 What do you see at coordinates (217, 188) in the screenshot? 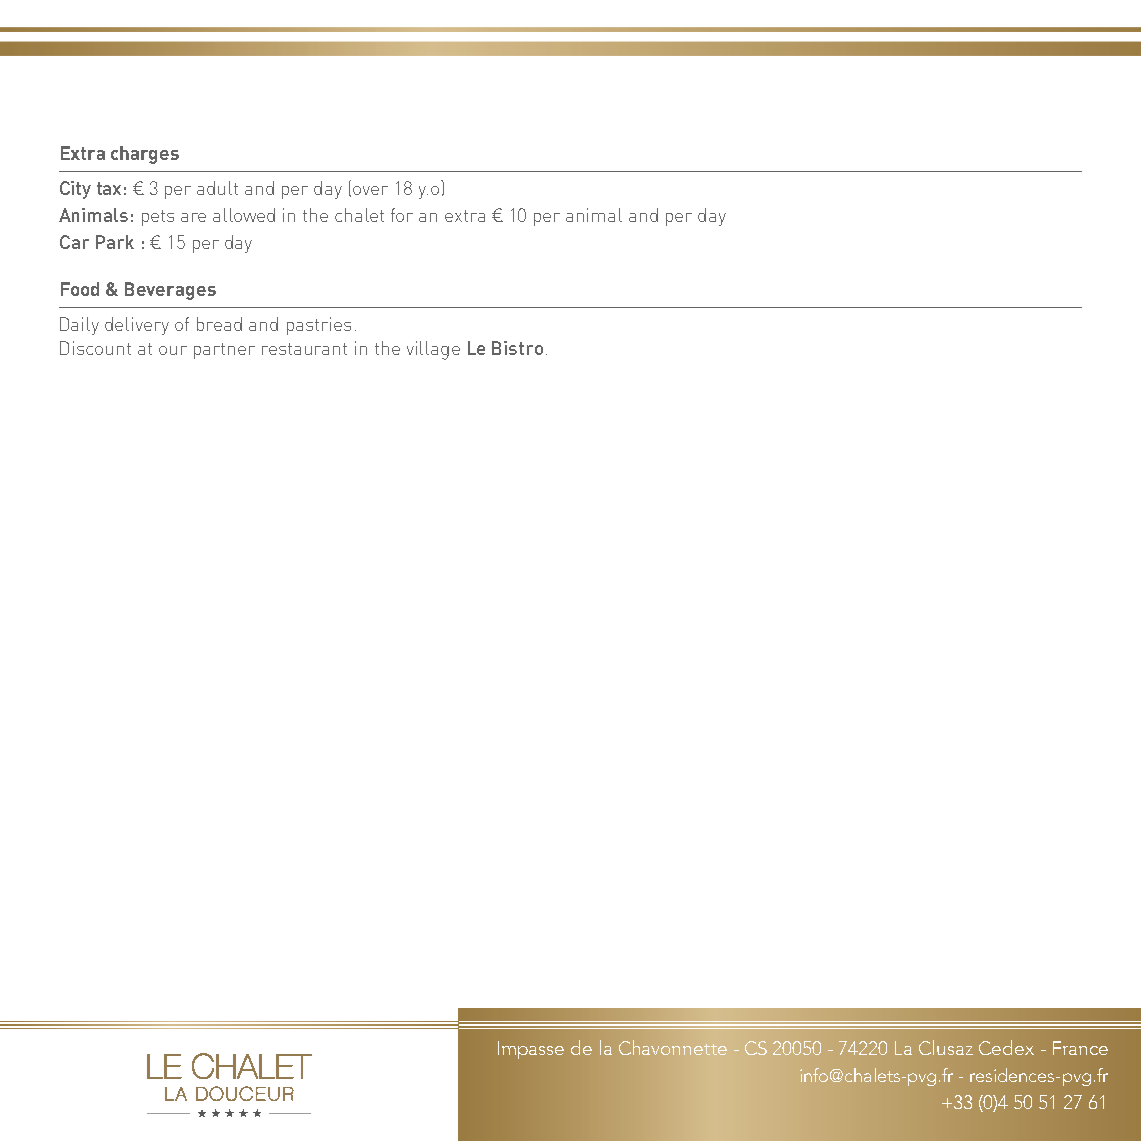
I see `adult` at bounding box center [217, 188].
